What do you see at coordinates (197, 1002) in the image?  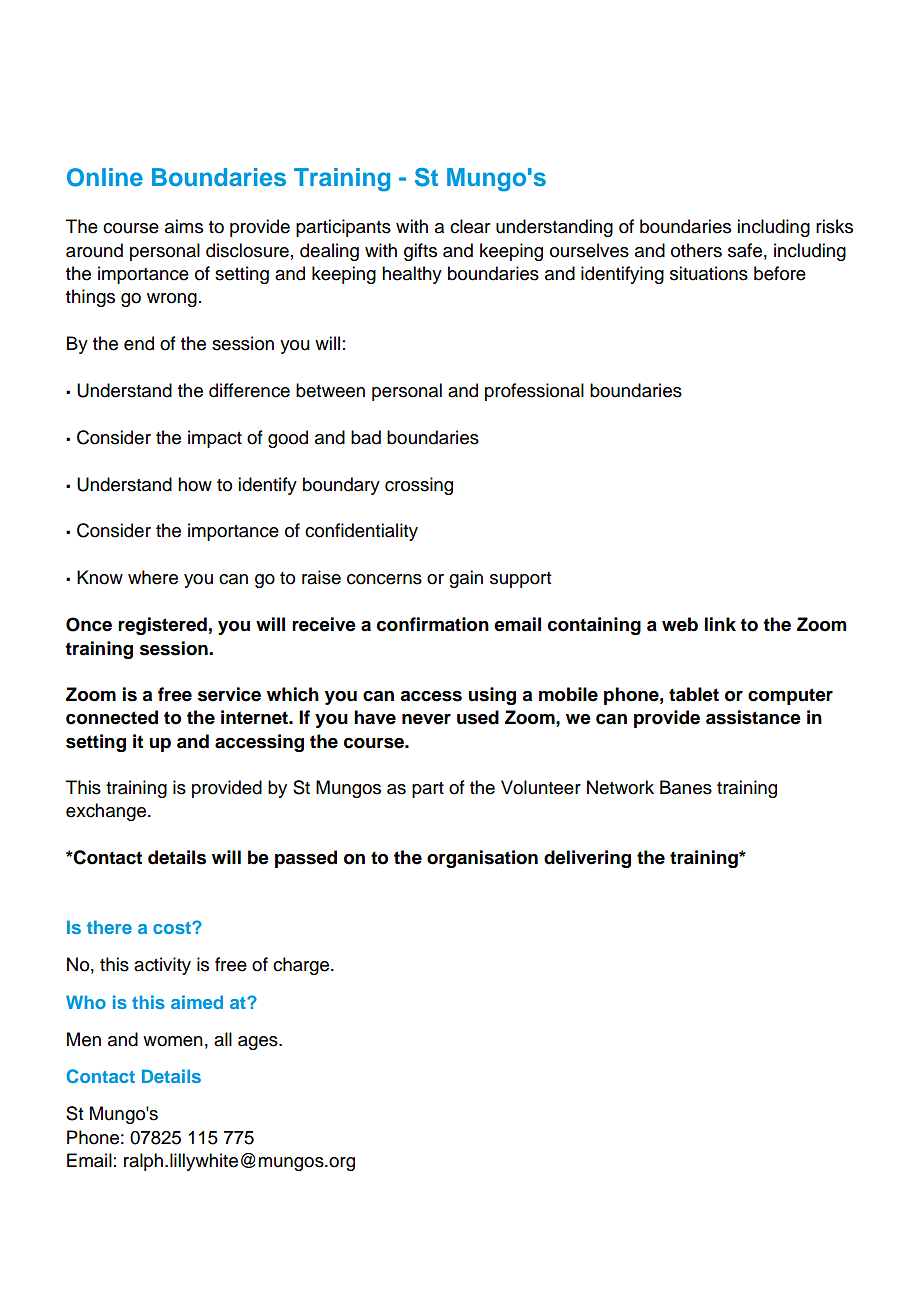 I see `aimed` at bounding box center [197, 1002].
